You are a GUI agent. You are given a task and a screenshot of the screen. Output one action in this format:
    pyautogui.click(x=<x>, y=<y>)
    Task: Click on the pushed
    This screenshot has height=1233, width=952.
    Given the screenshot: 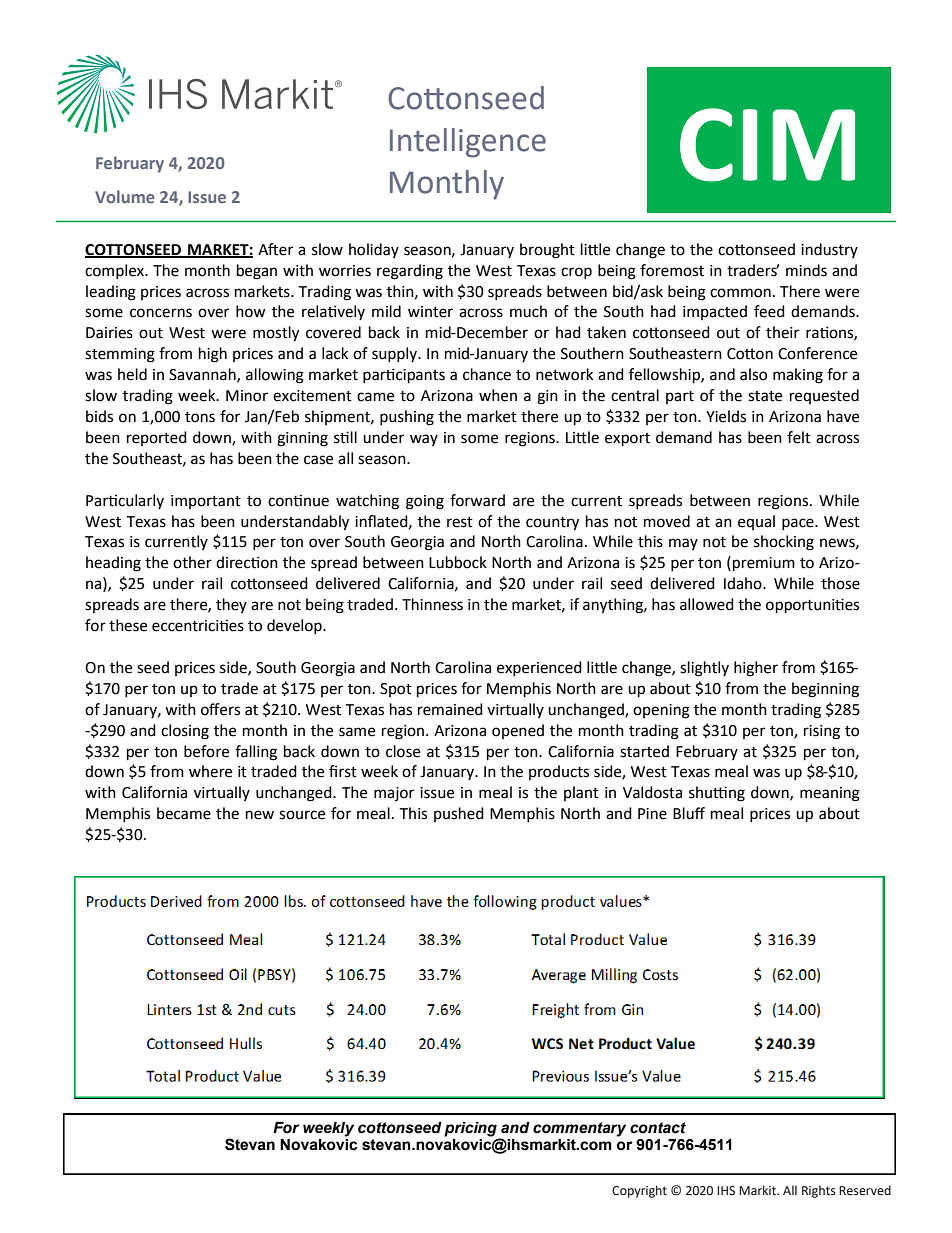 What is the action you would take?
    pyautogui.click(x=459, y=814)
